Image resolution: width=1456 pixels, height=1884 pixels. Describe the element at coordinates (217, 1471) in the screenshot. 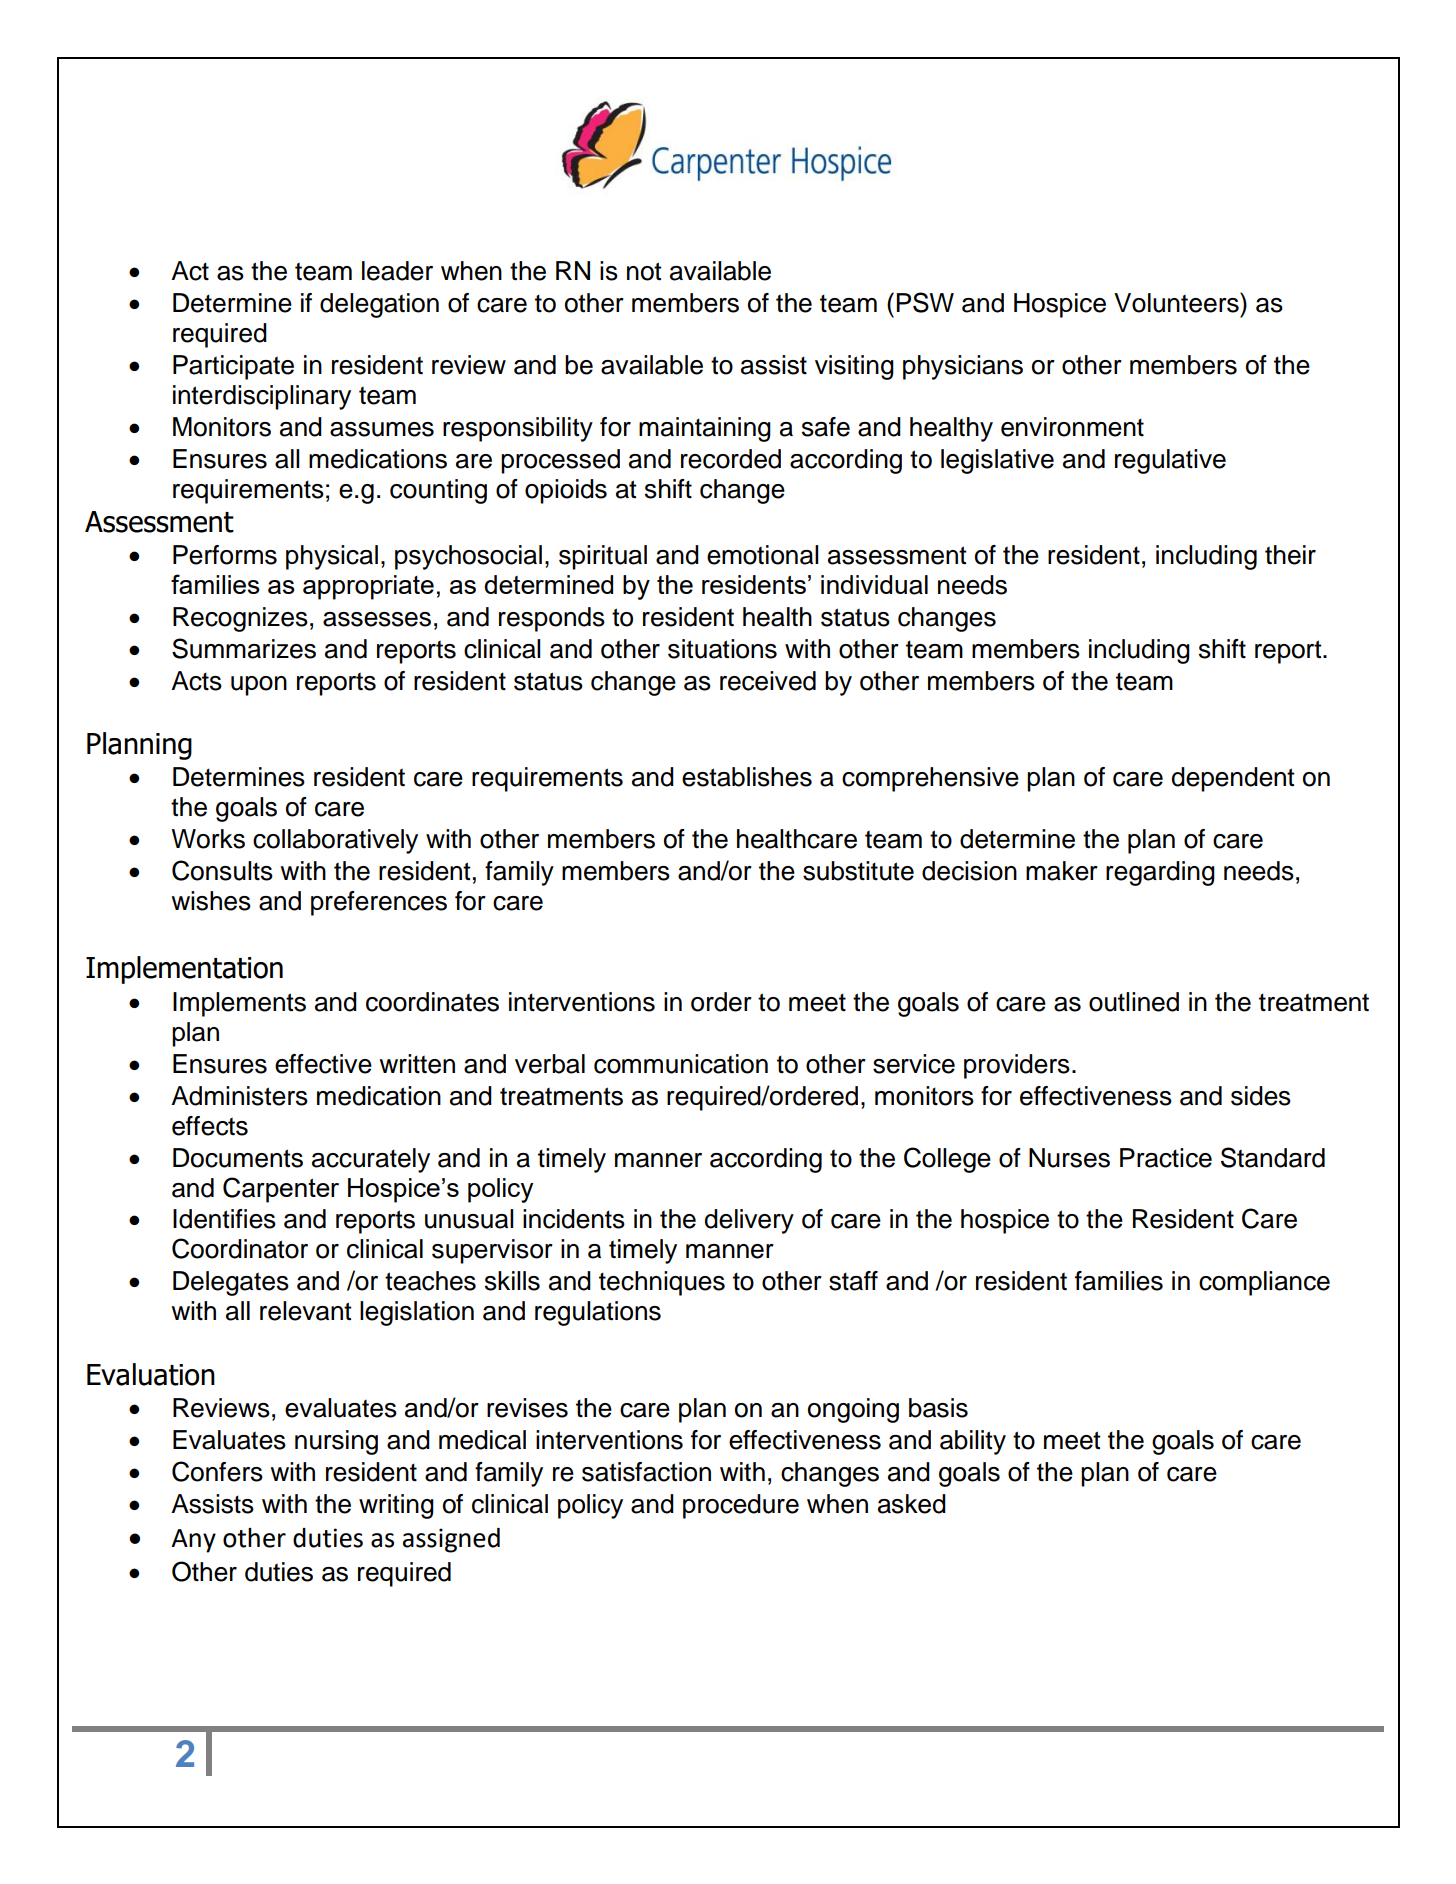

I see `Confers` at that location.
